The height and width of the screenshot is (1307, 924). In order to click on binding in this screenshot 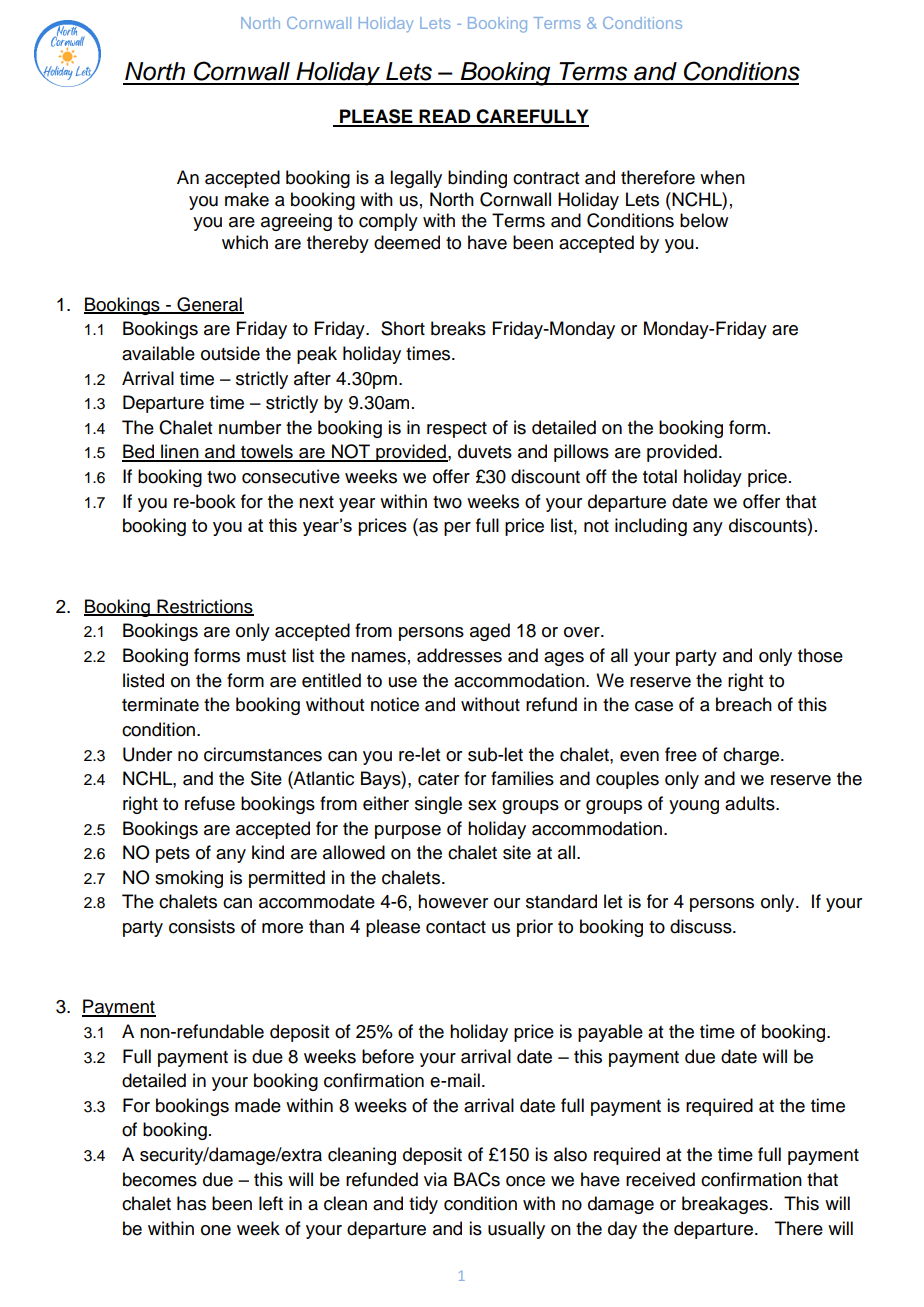, I will do `click(477, 179)`.
